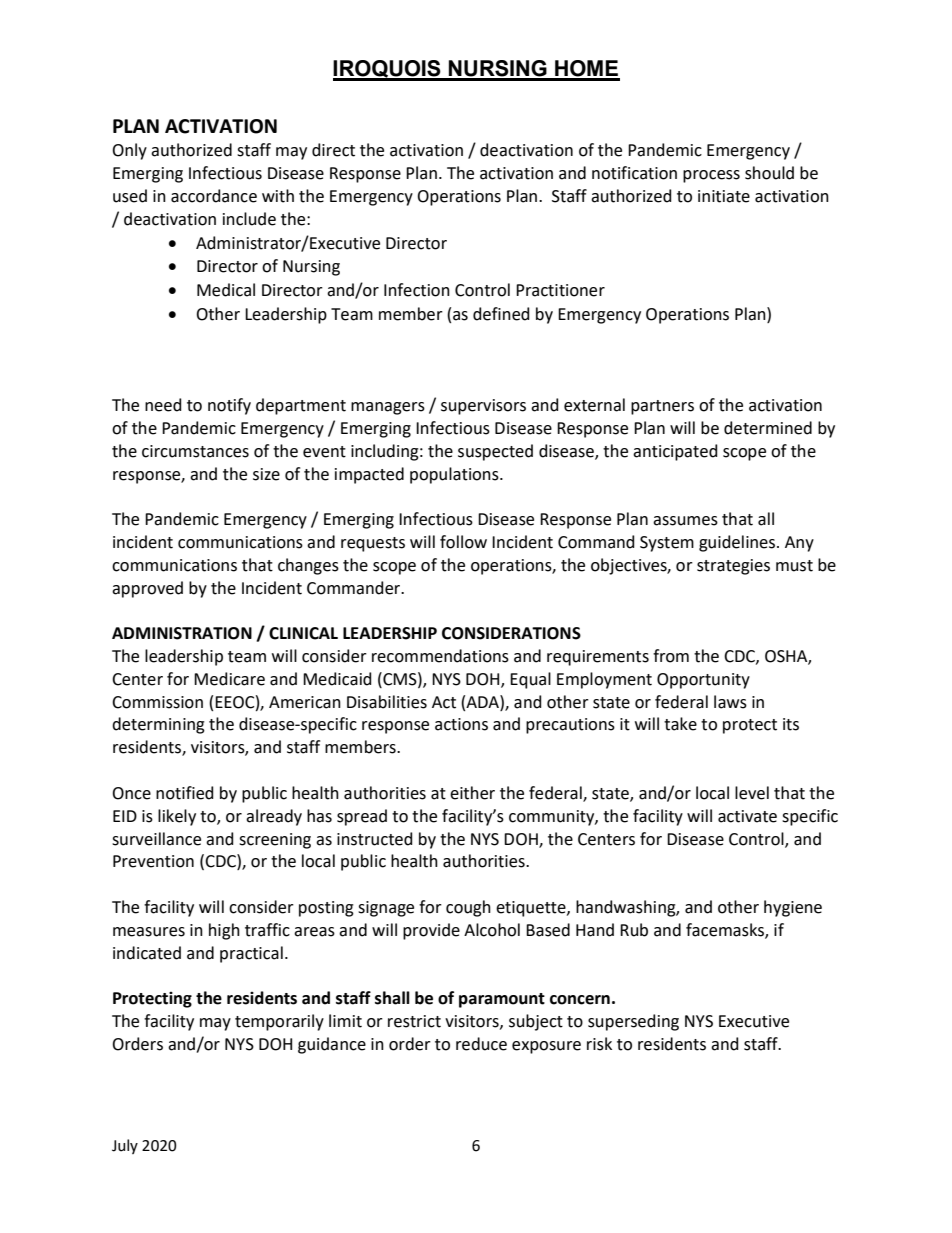 The height and width of the screenshot is (1233, 952). What do you see at coordinates (481, 1044) in the screenshot?
I see `reduce` at bounding box center [481, 1044].
